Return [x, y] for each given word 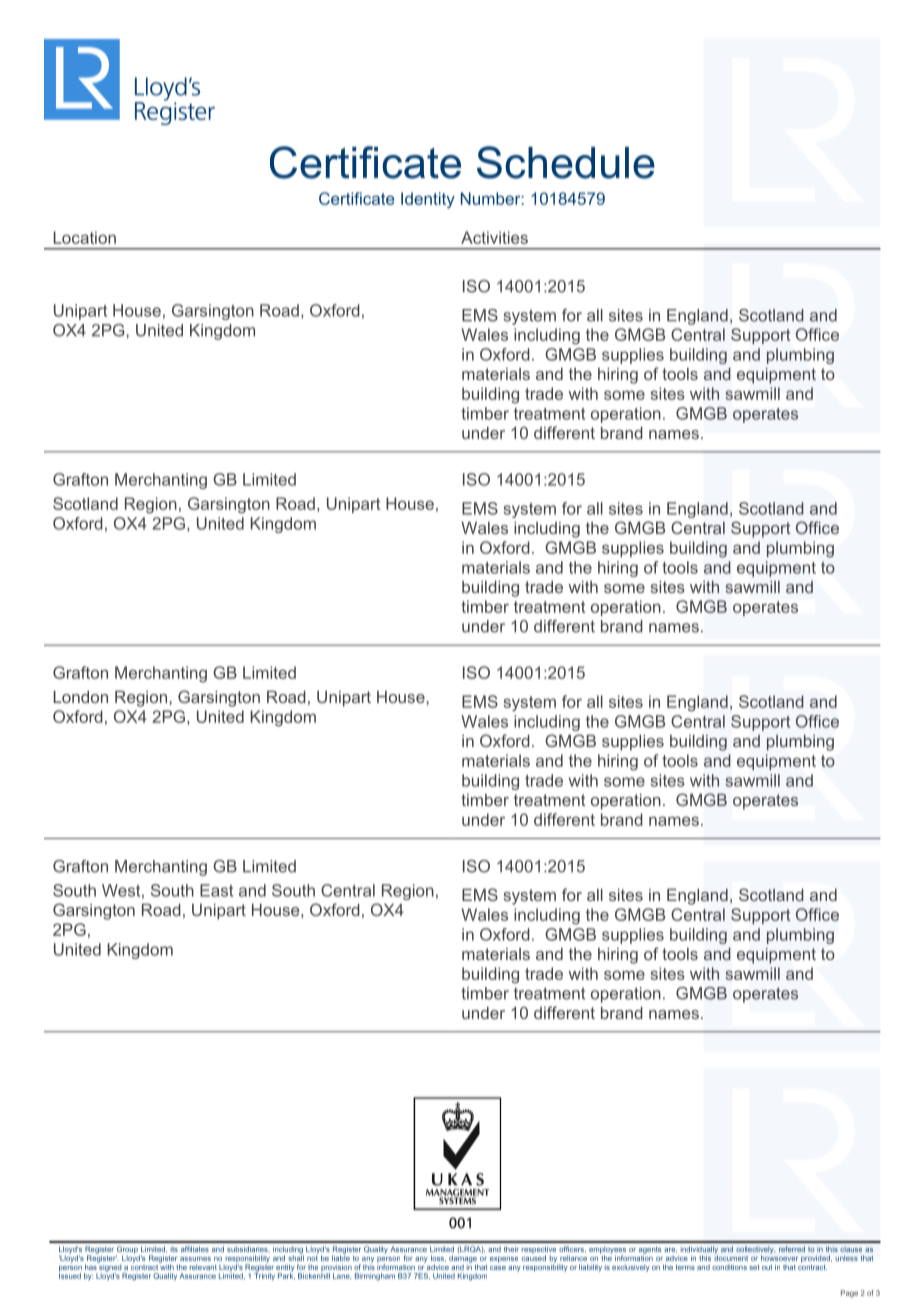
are [670, 1250]
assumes [195, 1259]
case [498, 1268]
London [81, 697]
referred [792, 1249]
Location [85, 237]
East [216, 890]
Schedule [566, 162]
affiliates [195, 1249]
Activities [494, 237]
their [511, 1249]
